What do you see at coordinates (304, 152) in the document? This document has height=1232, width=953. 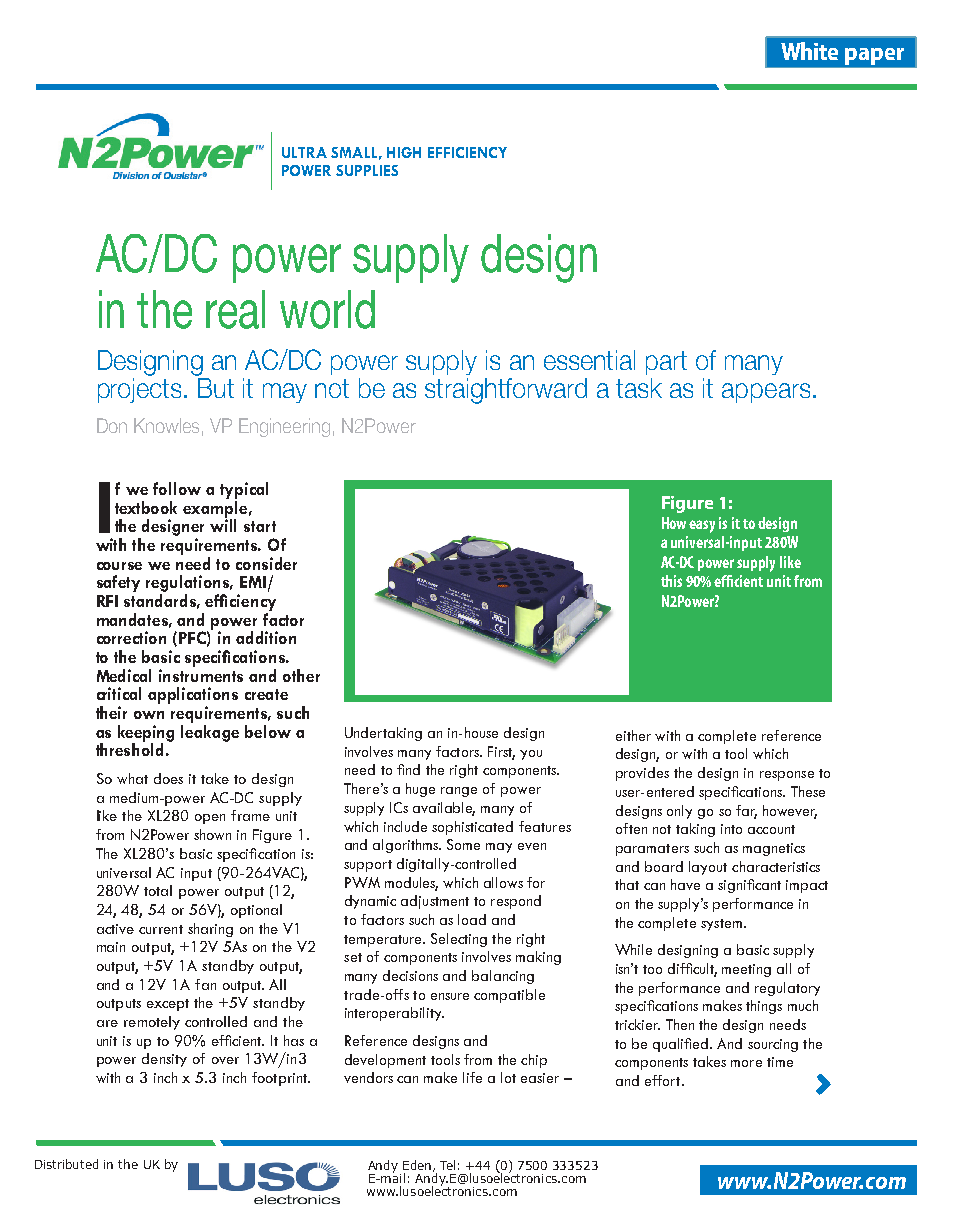 I see `ULTRA` at bounding box center [304, 152].
